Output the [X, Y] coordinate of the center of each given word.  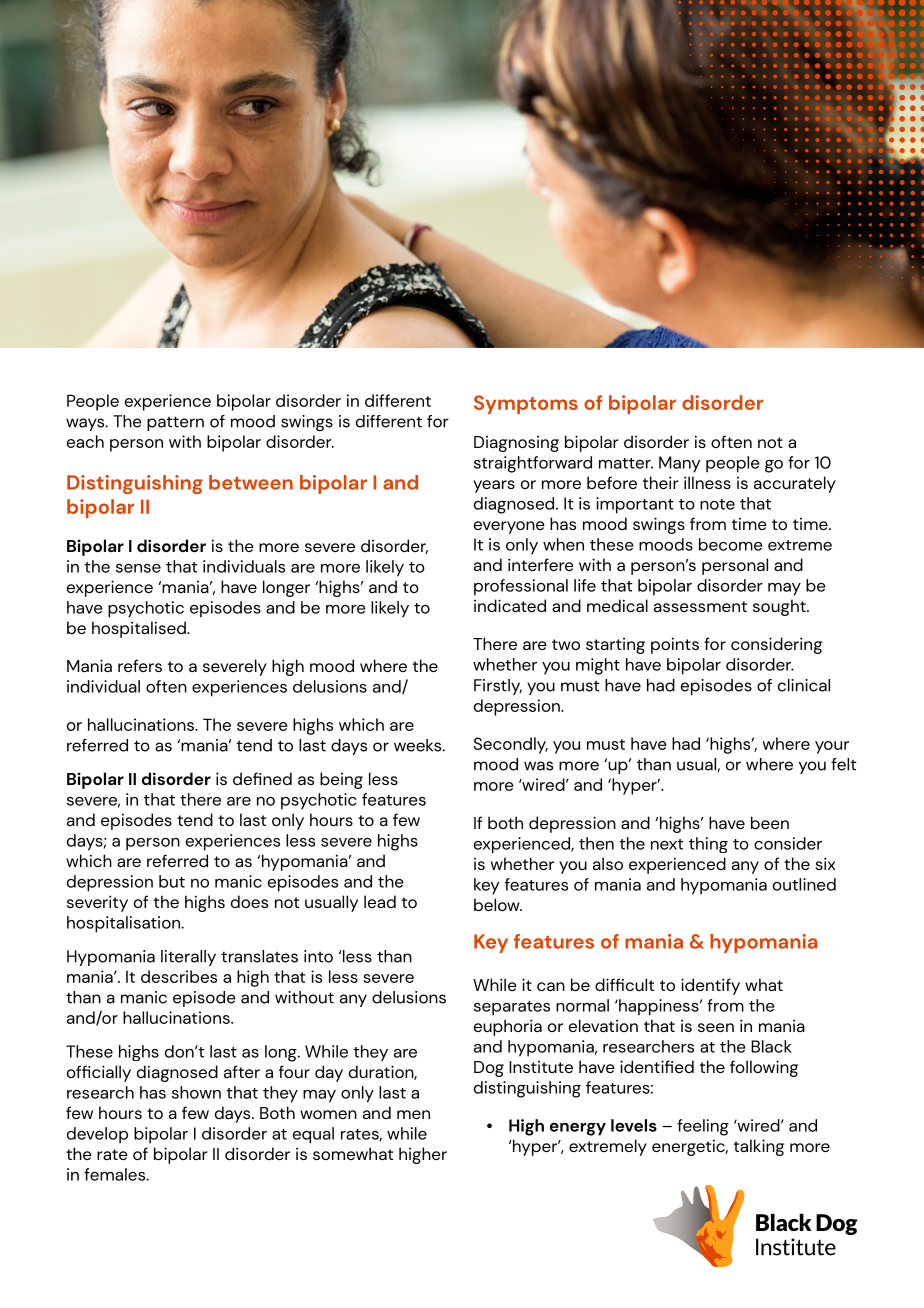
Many [679, 464]
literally [188, 958]
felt [844, 764]
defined [262, 778]
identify [710, 986]
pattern [175, 423]
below [498, 904]
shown [196, 1092]
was [538, 766]
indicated [510, 605]
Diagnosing [516, 444]
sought [780, 607]
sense [138, 568]
